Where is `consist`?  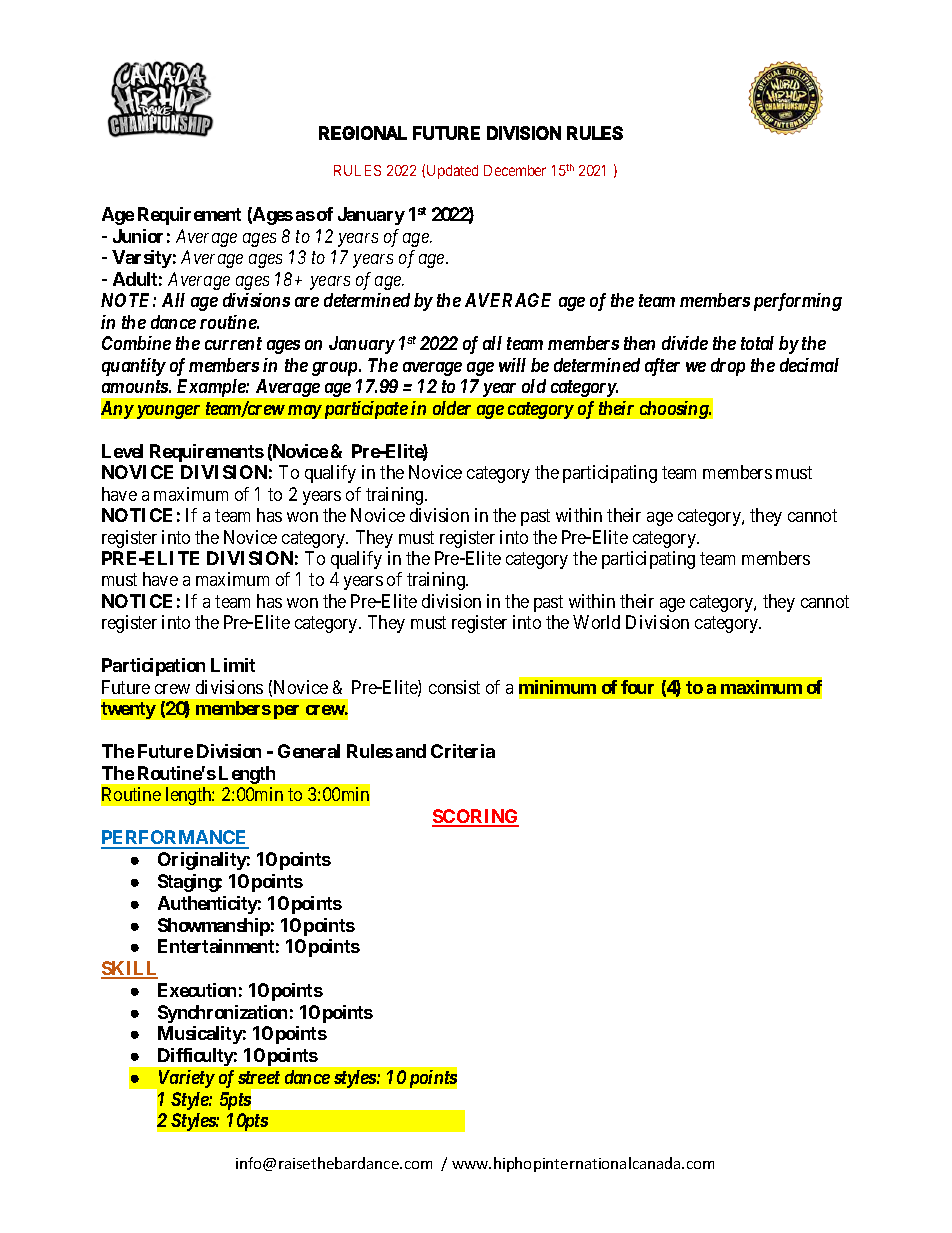 consist is located at coordinates (454, 687).
